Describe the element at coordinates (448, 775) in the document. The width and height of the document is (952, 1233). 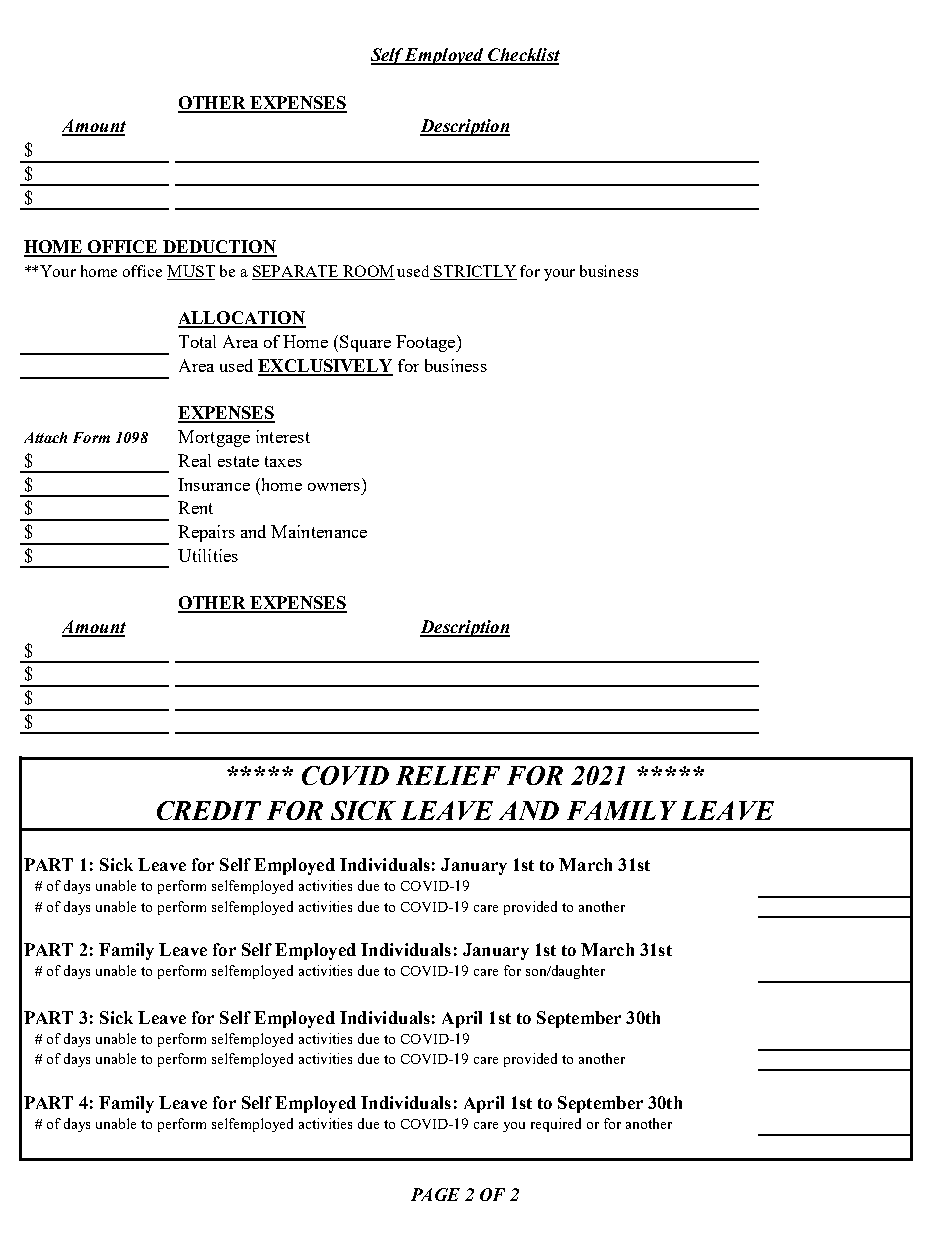
I see `RELIEF` at that location.
